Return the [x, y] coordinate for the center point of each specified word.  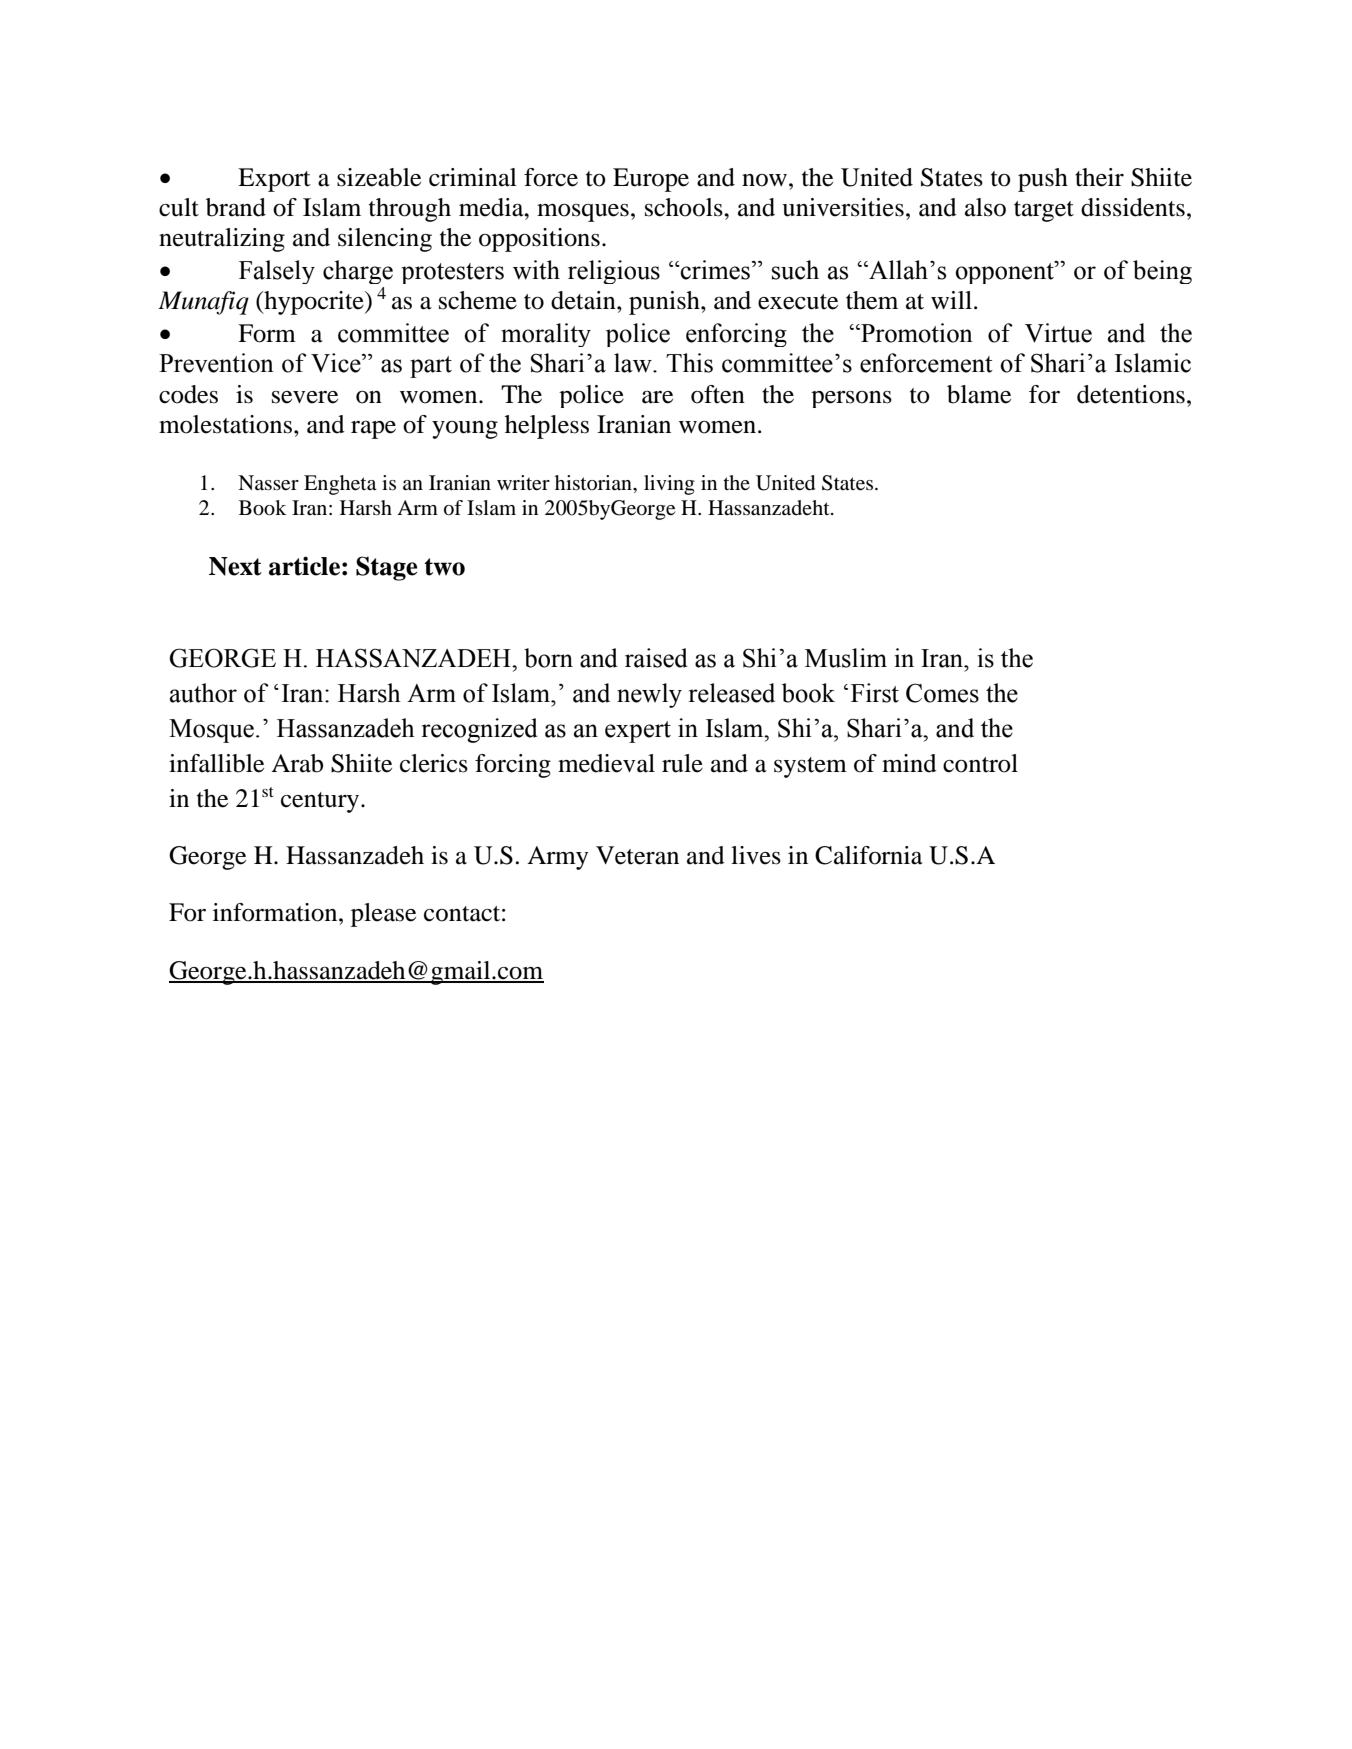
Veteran [637, 855]
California [869, 855]
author [203, 693]
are [657, 397]
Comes [942, 693]
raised [656, 658]
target [1044, 211]
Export [274, 180]
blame [979, 394]
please [383, 915]
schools [685, 207]
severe [305, 397]
